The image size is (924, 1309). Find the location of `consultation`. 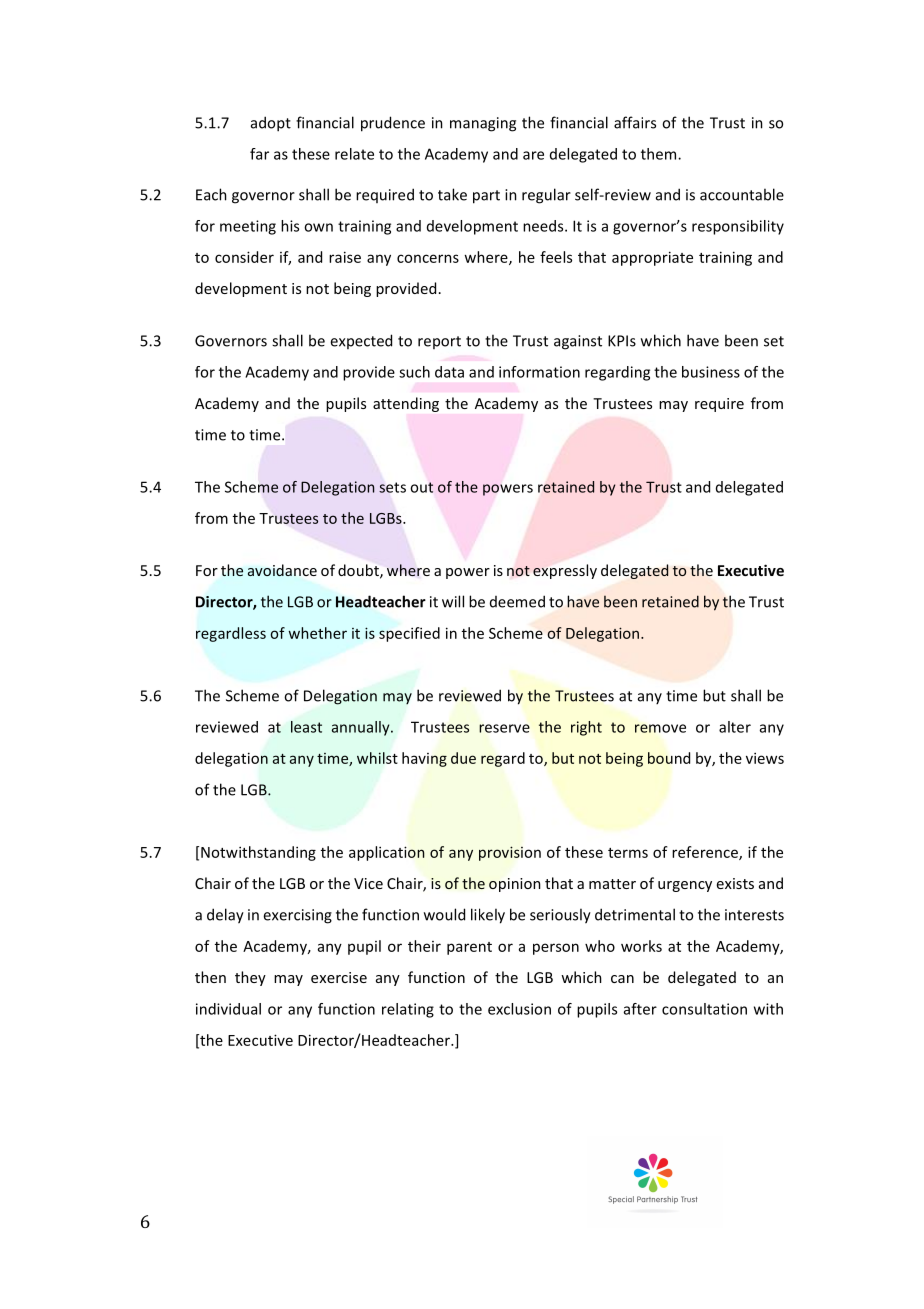

consultation is located at coordinates (704, 1009).
